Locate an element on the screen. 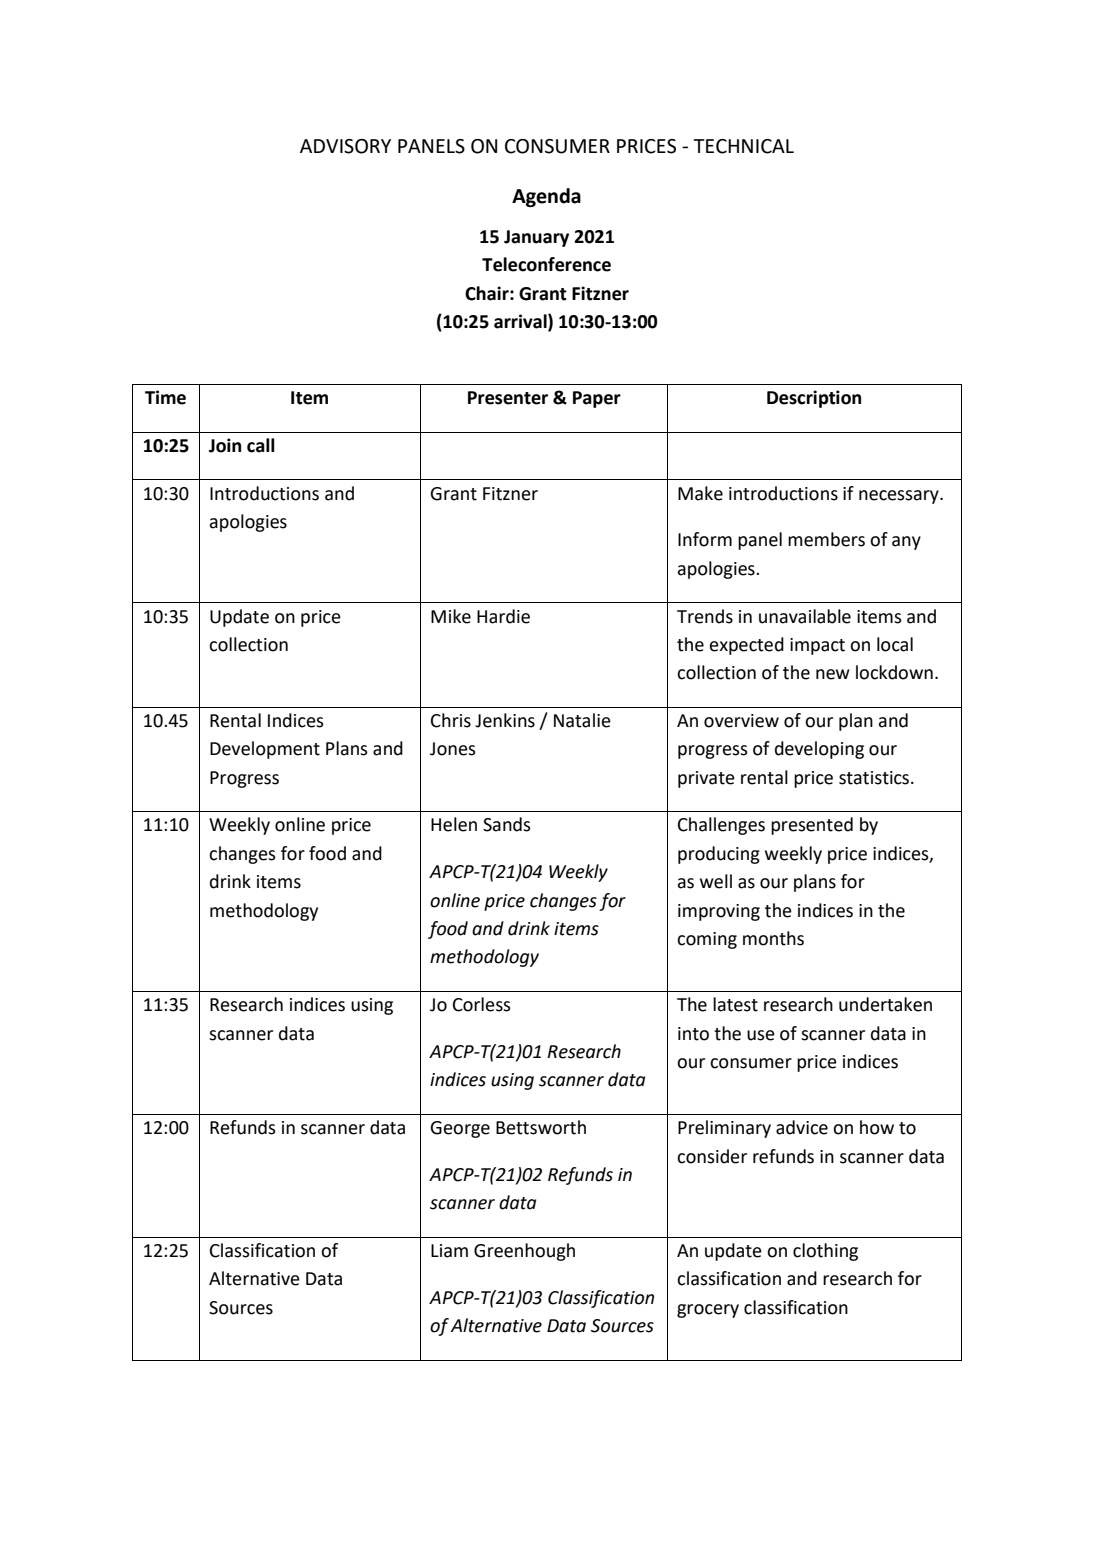 This screenshot has height=1548, width=1094. clothing is located at coordinates (825, 1252).
